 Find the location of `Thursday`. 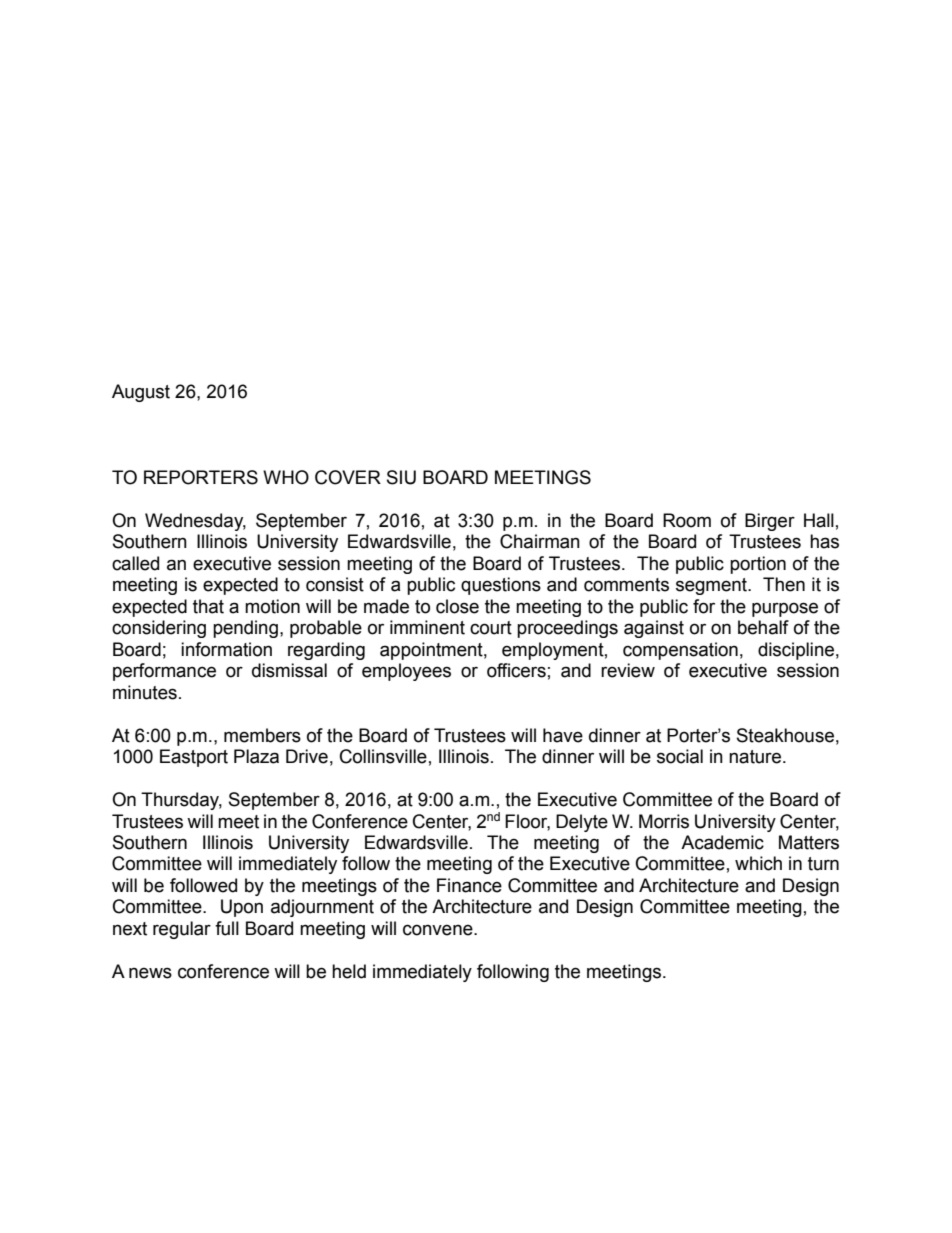

Thursday is located at coordinates (181, 801).
